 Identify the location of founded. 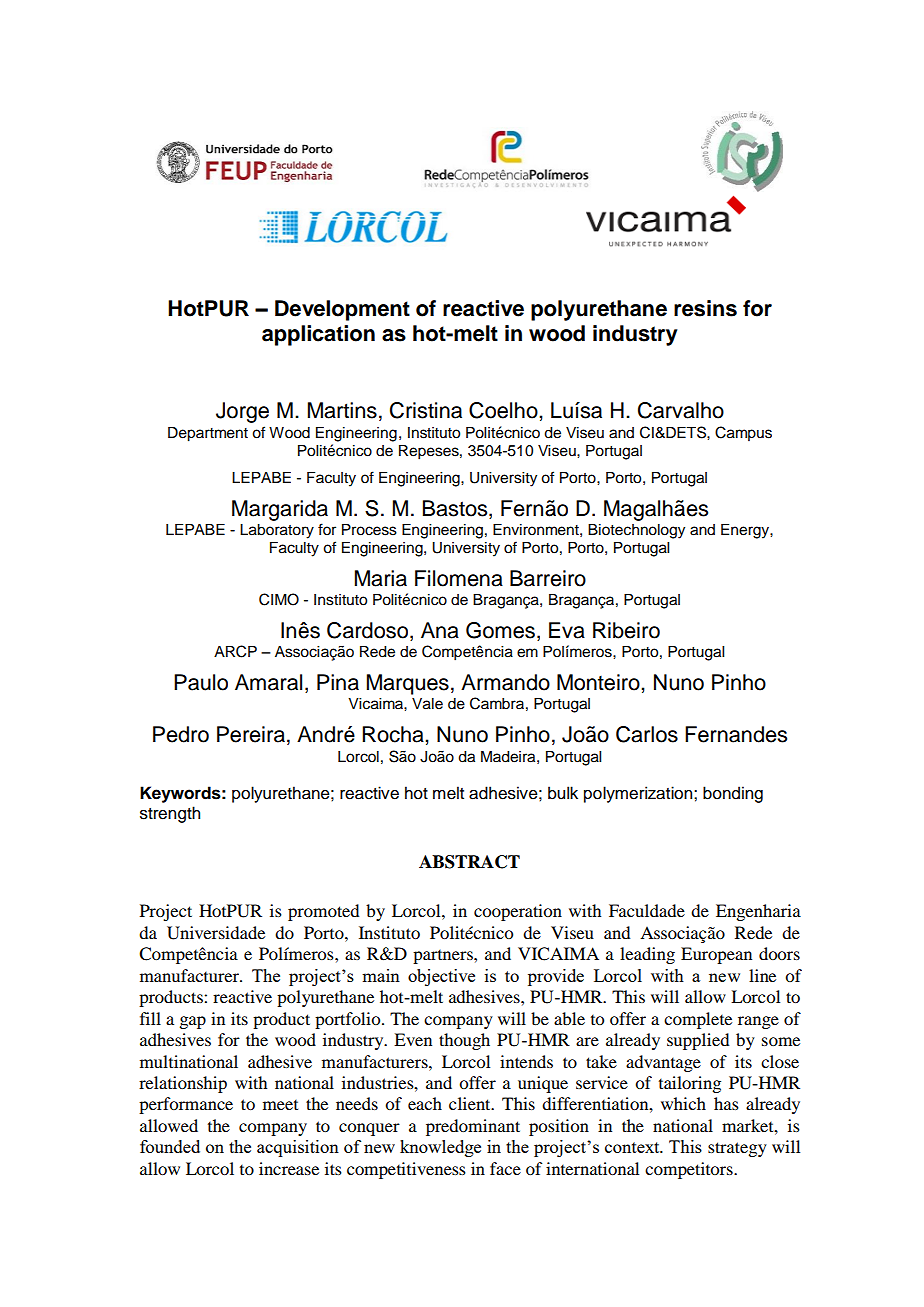
(170, 1146).
